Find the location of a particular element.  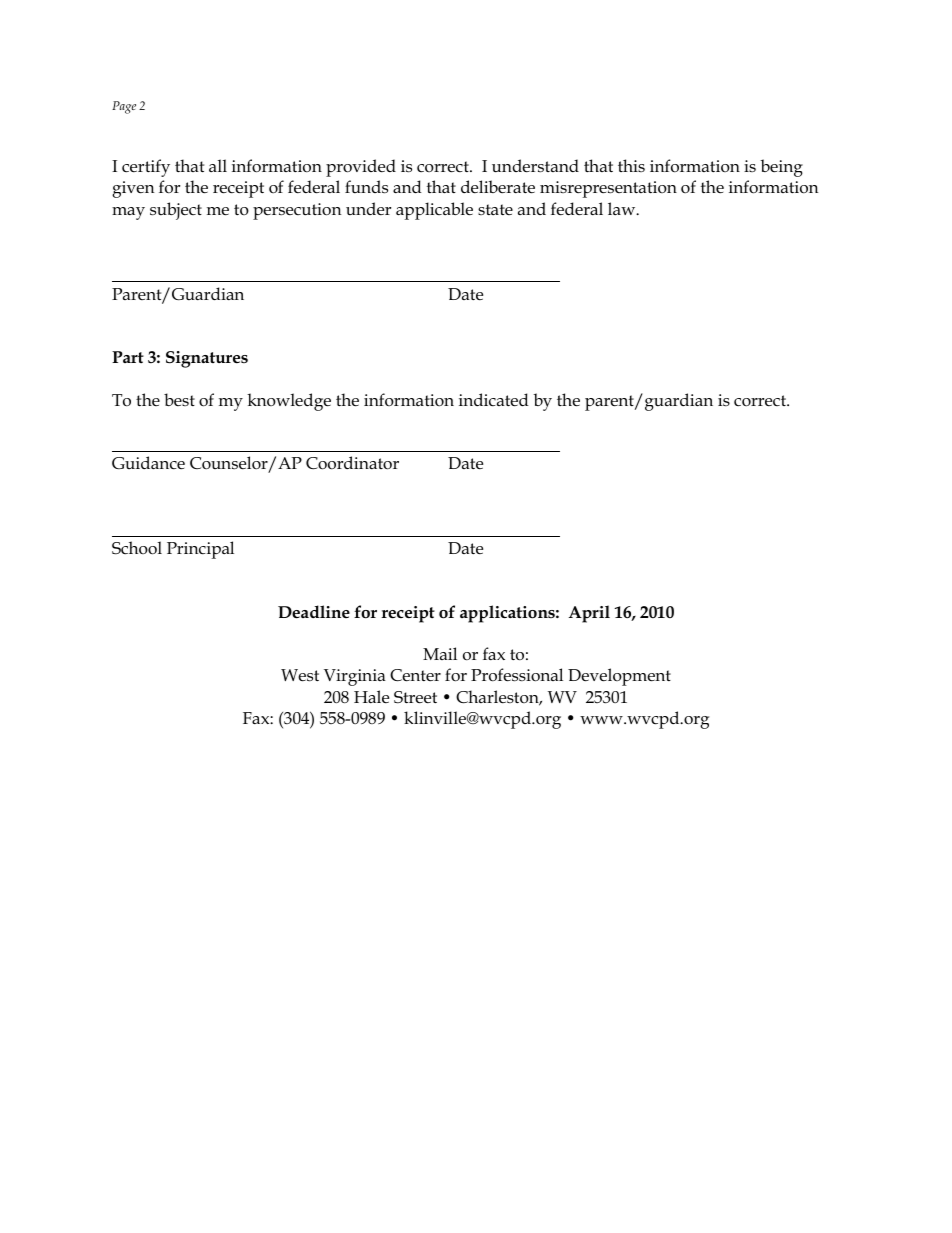

indicated is located at coordinates (494, 400).
